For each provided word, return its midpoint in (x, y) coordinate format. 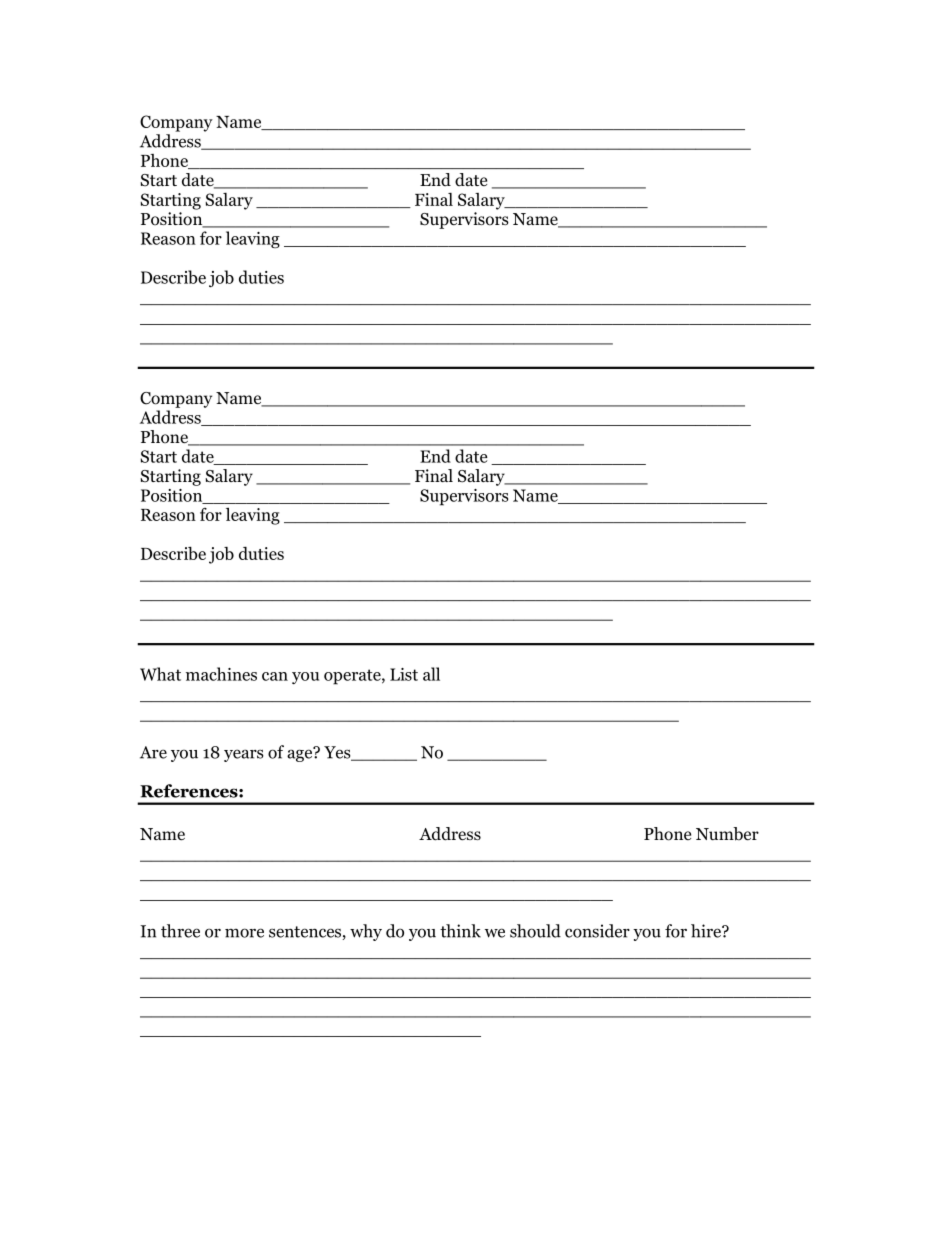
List (404, 674)
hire (707, 931)
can (275, 676)
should (535, 931)
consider (597, 931)
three (180, 931)
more (244, 933)
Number (727, 834)
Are (153, 752)
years (243, 755)
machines (221, 674)
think (460, 931)
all (431, 674)
